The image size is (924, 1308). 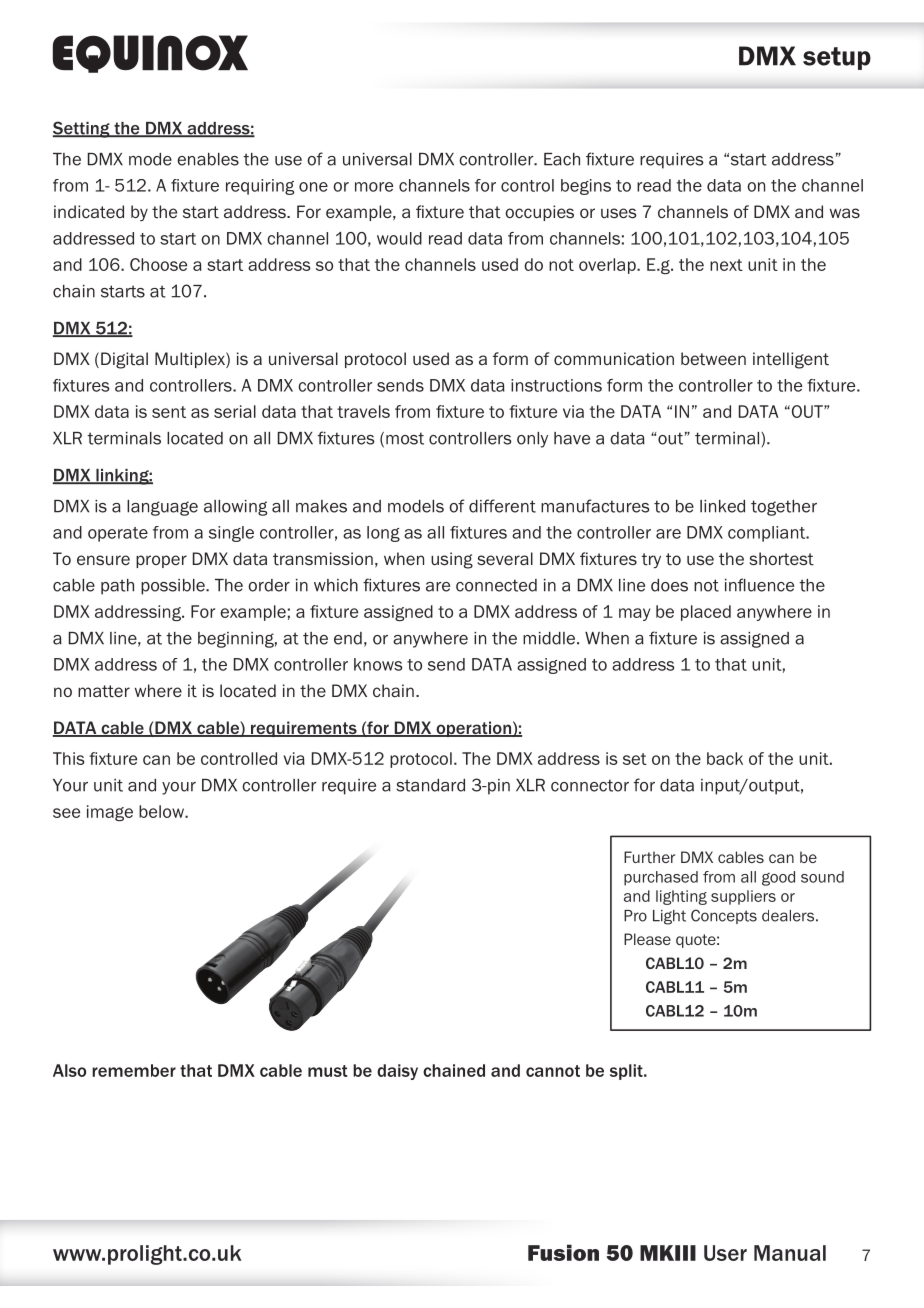 I want to click on setup, so click(x=837, y=58).
